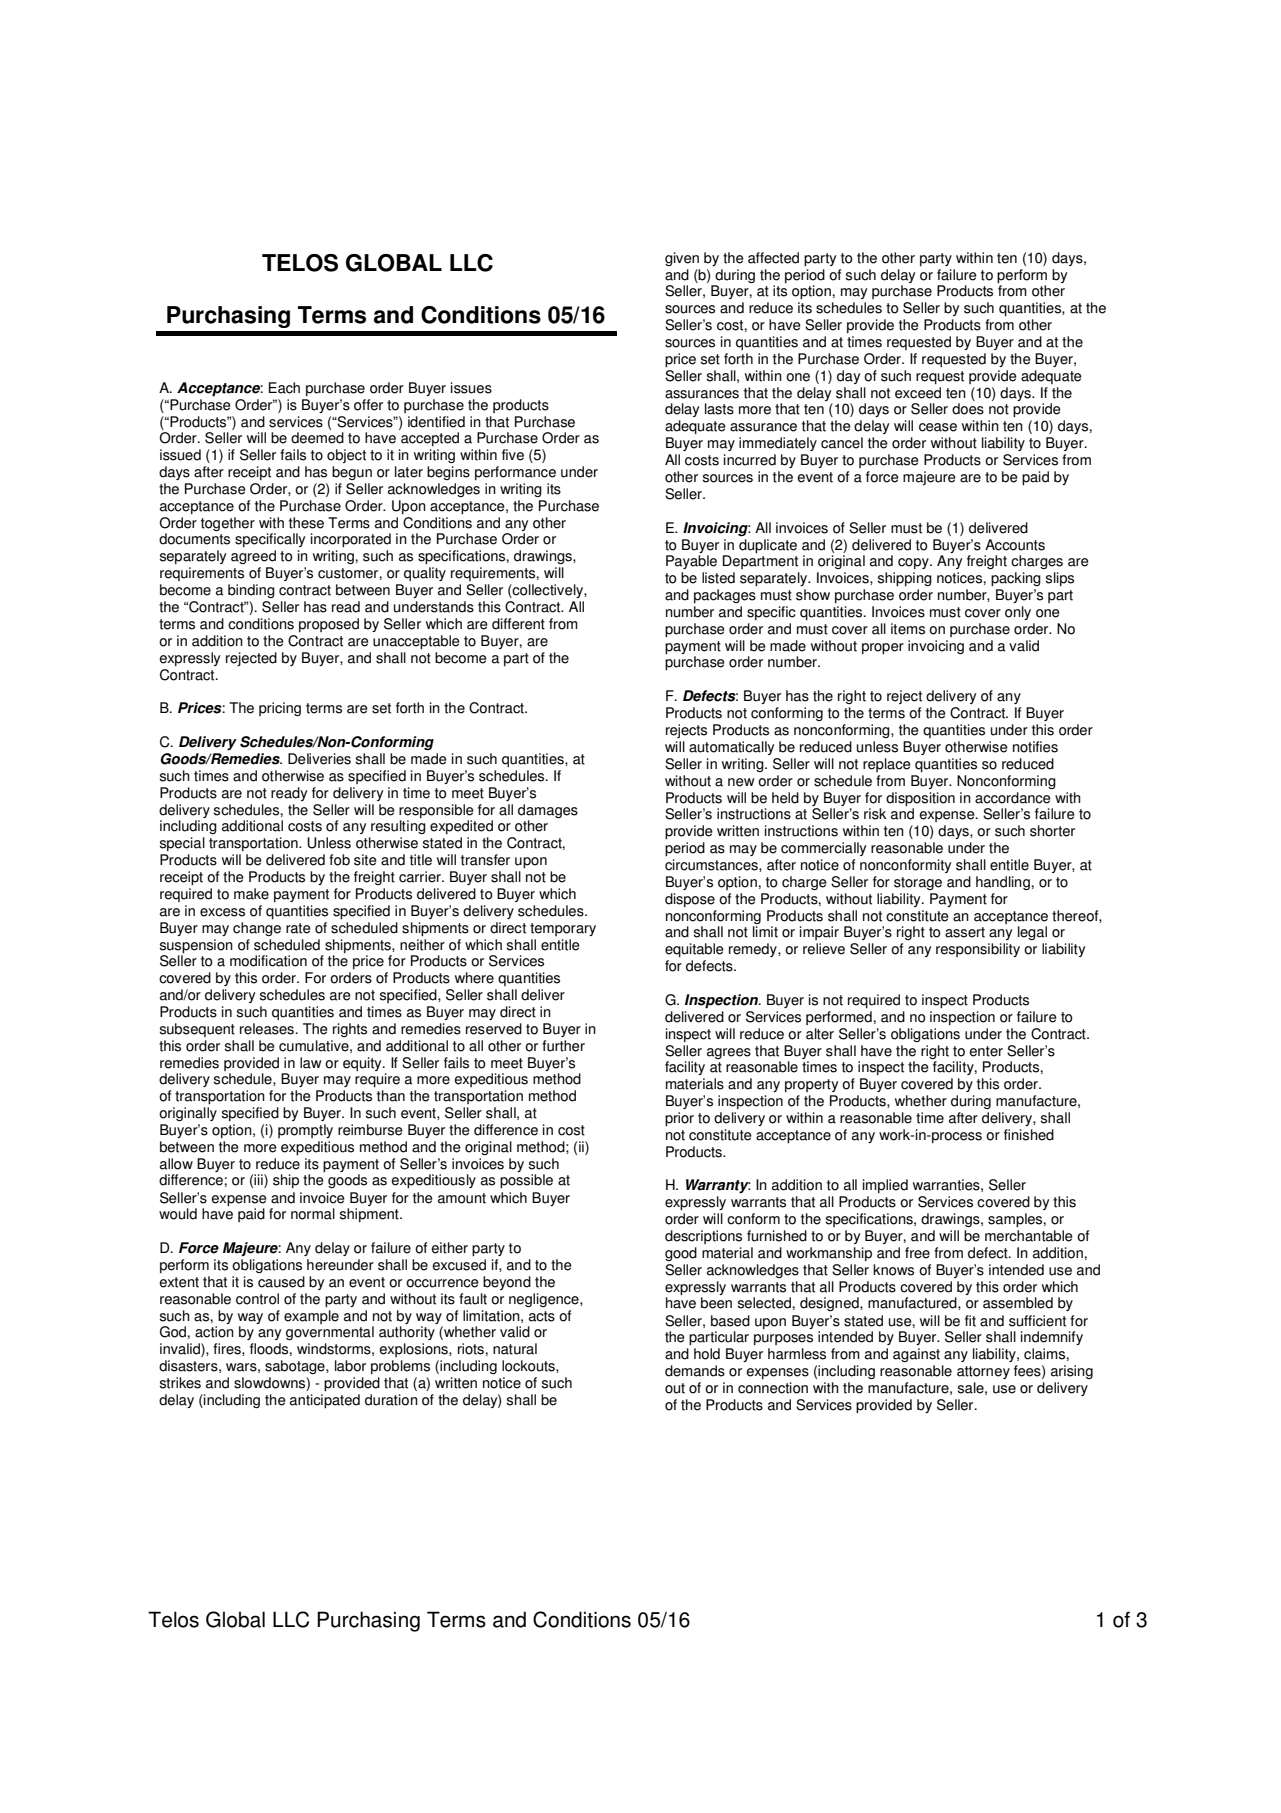  I want to click on items, so click(908, 629).
